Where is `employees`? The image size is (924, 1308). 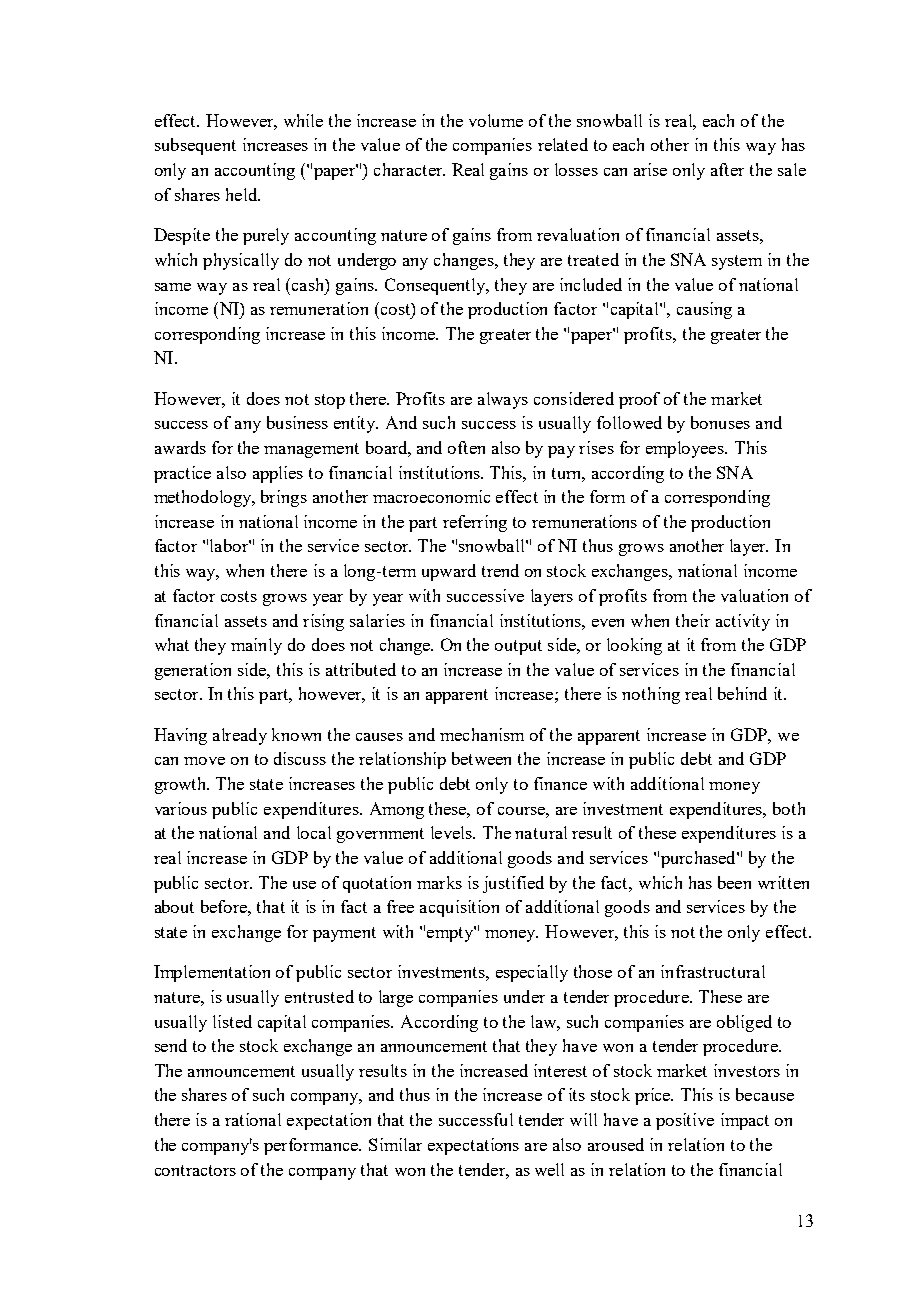
employees is located at coordinates (686, 449).
